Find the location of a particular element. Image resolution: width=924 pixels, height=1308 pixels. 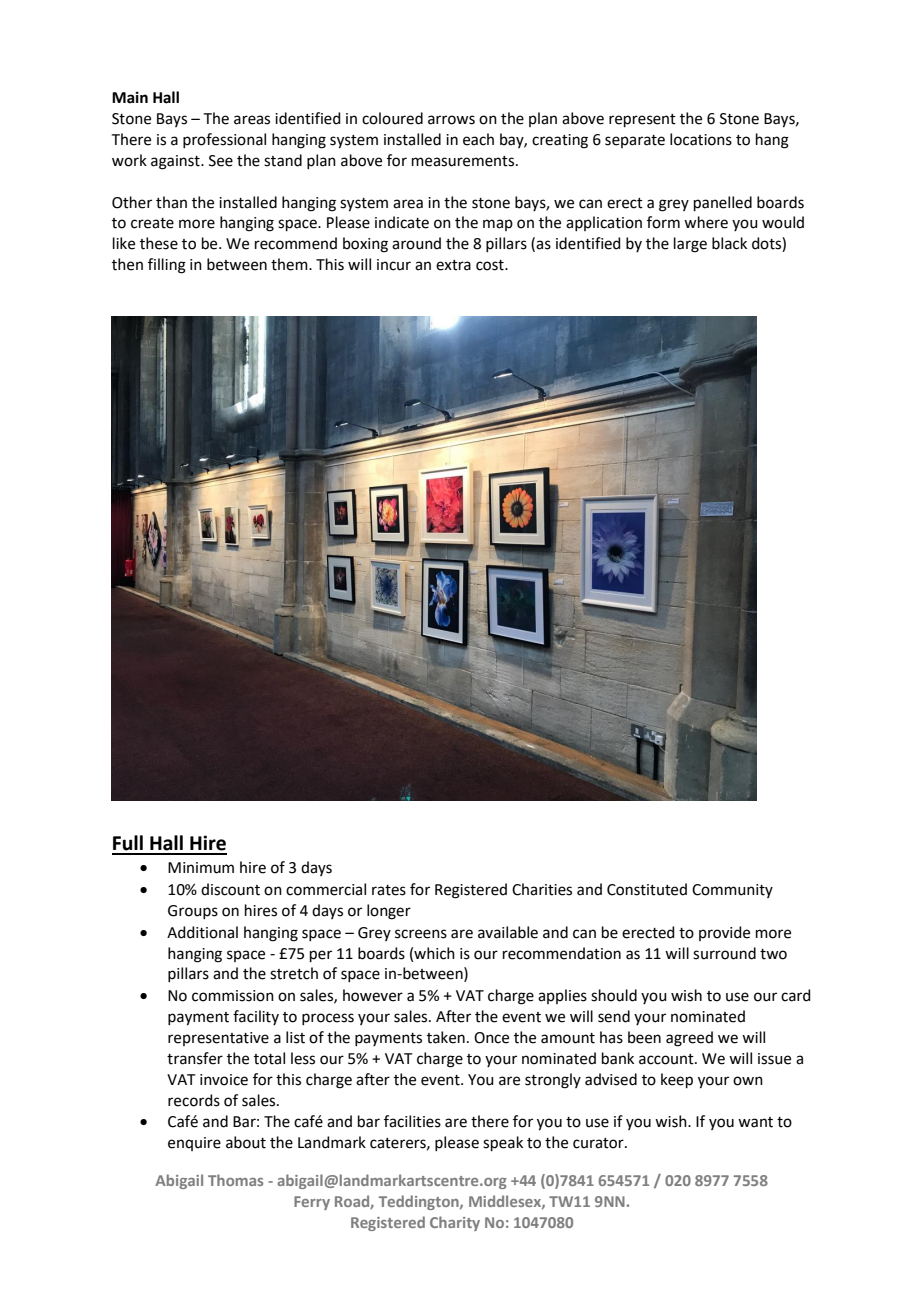

Thomas is located at coordinates (235, 1180).
